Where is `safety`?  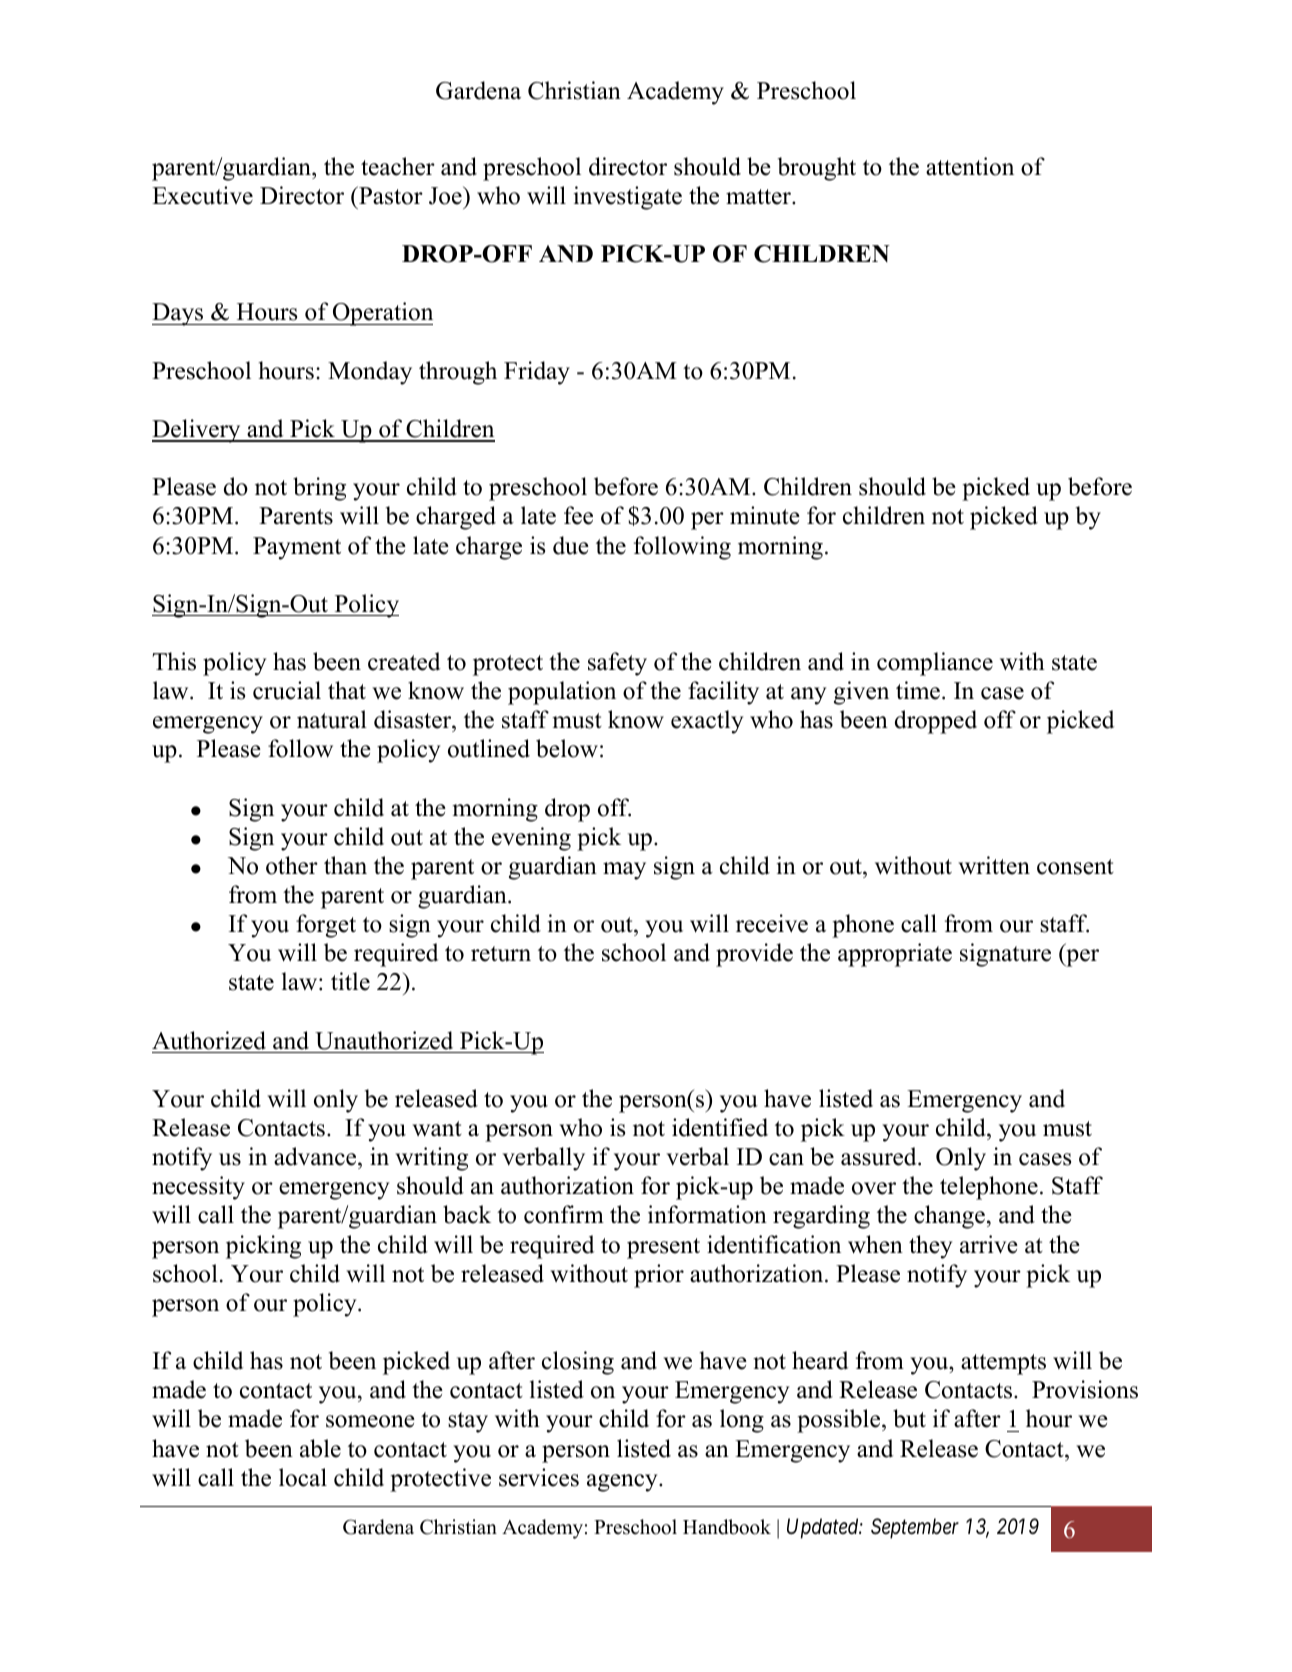
safety is located at coordinates (617, 664).
